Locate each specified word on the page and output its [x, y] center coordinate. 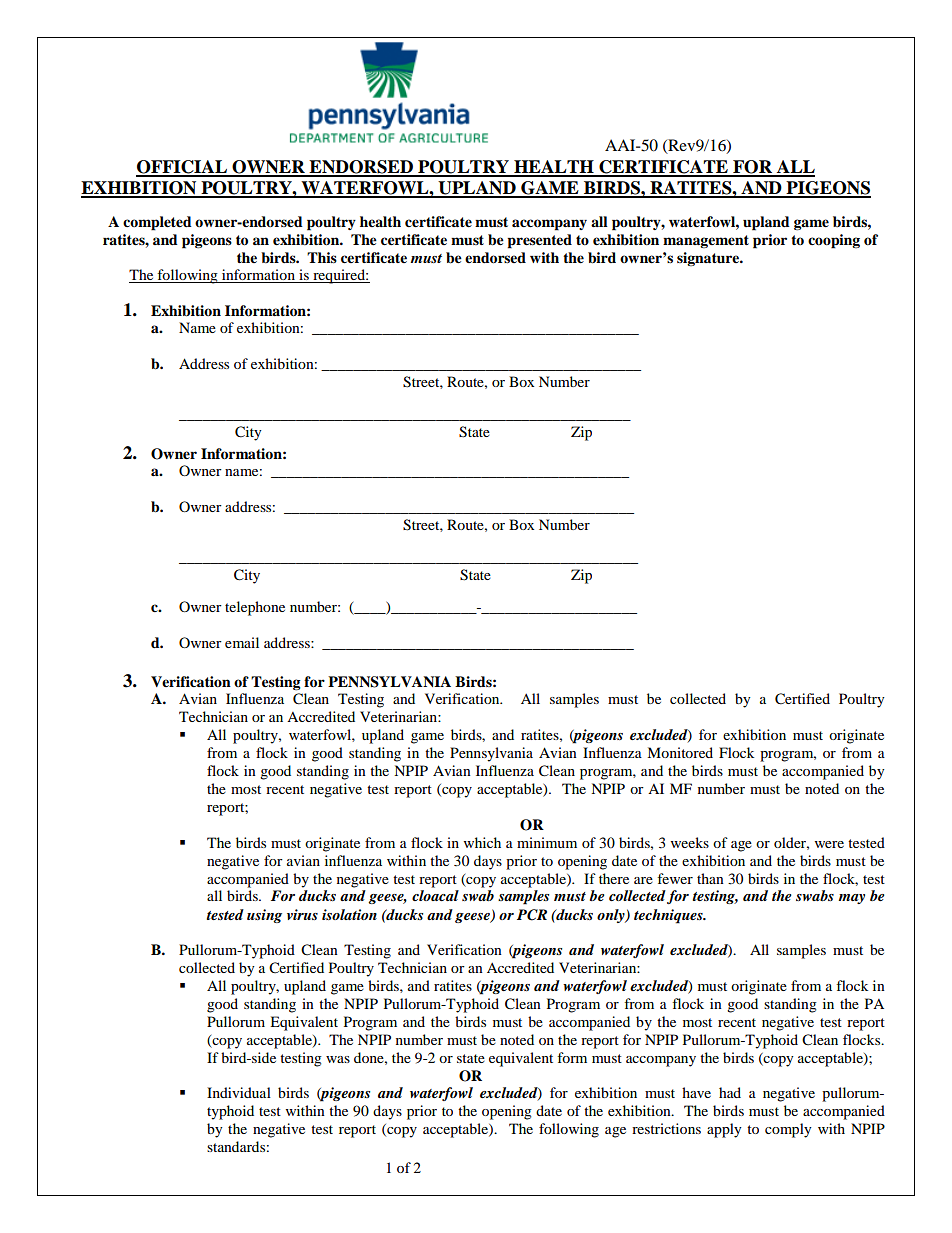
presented [539, 241]
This [322, 257]
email [242, 642]
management [706, 241]
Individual [239, 1092]
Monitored [680, 752]
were [829, 844]
